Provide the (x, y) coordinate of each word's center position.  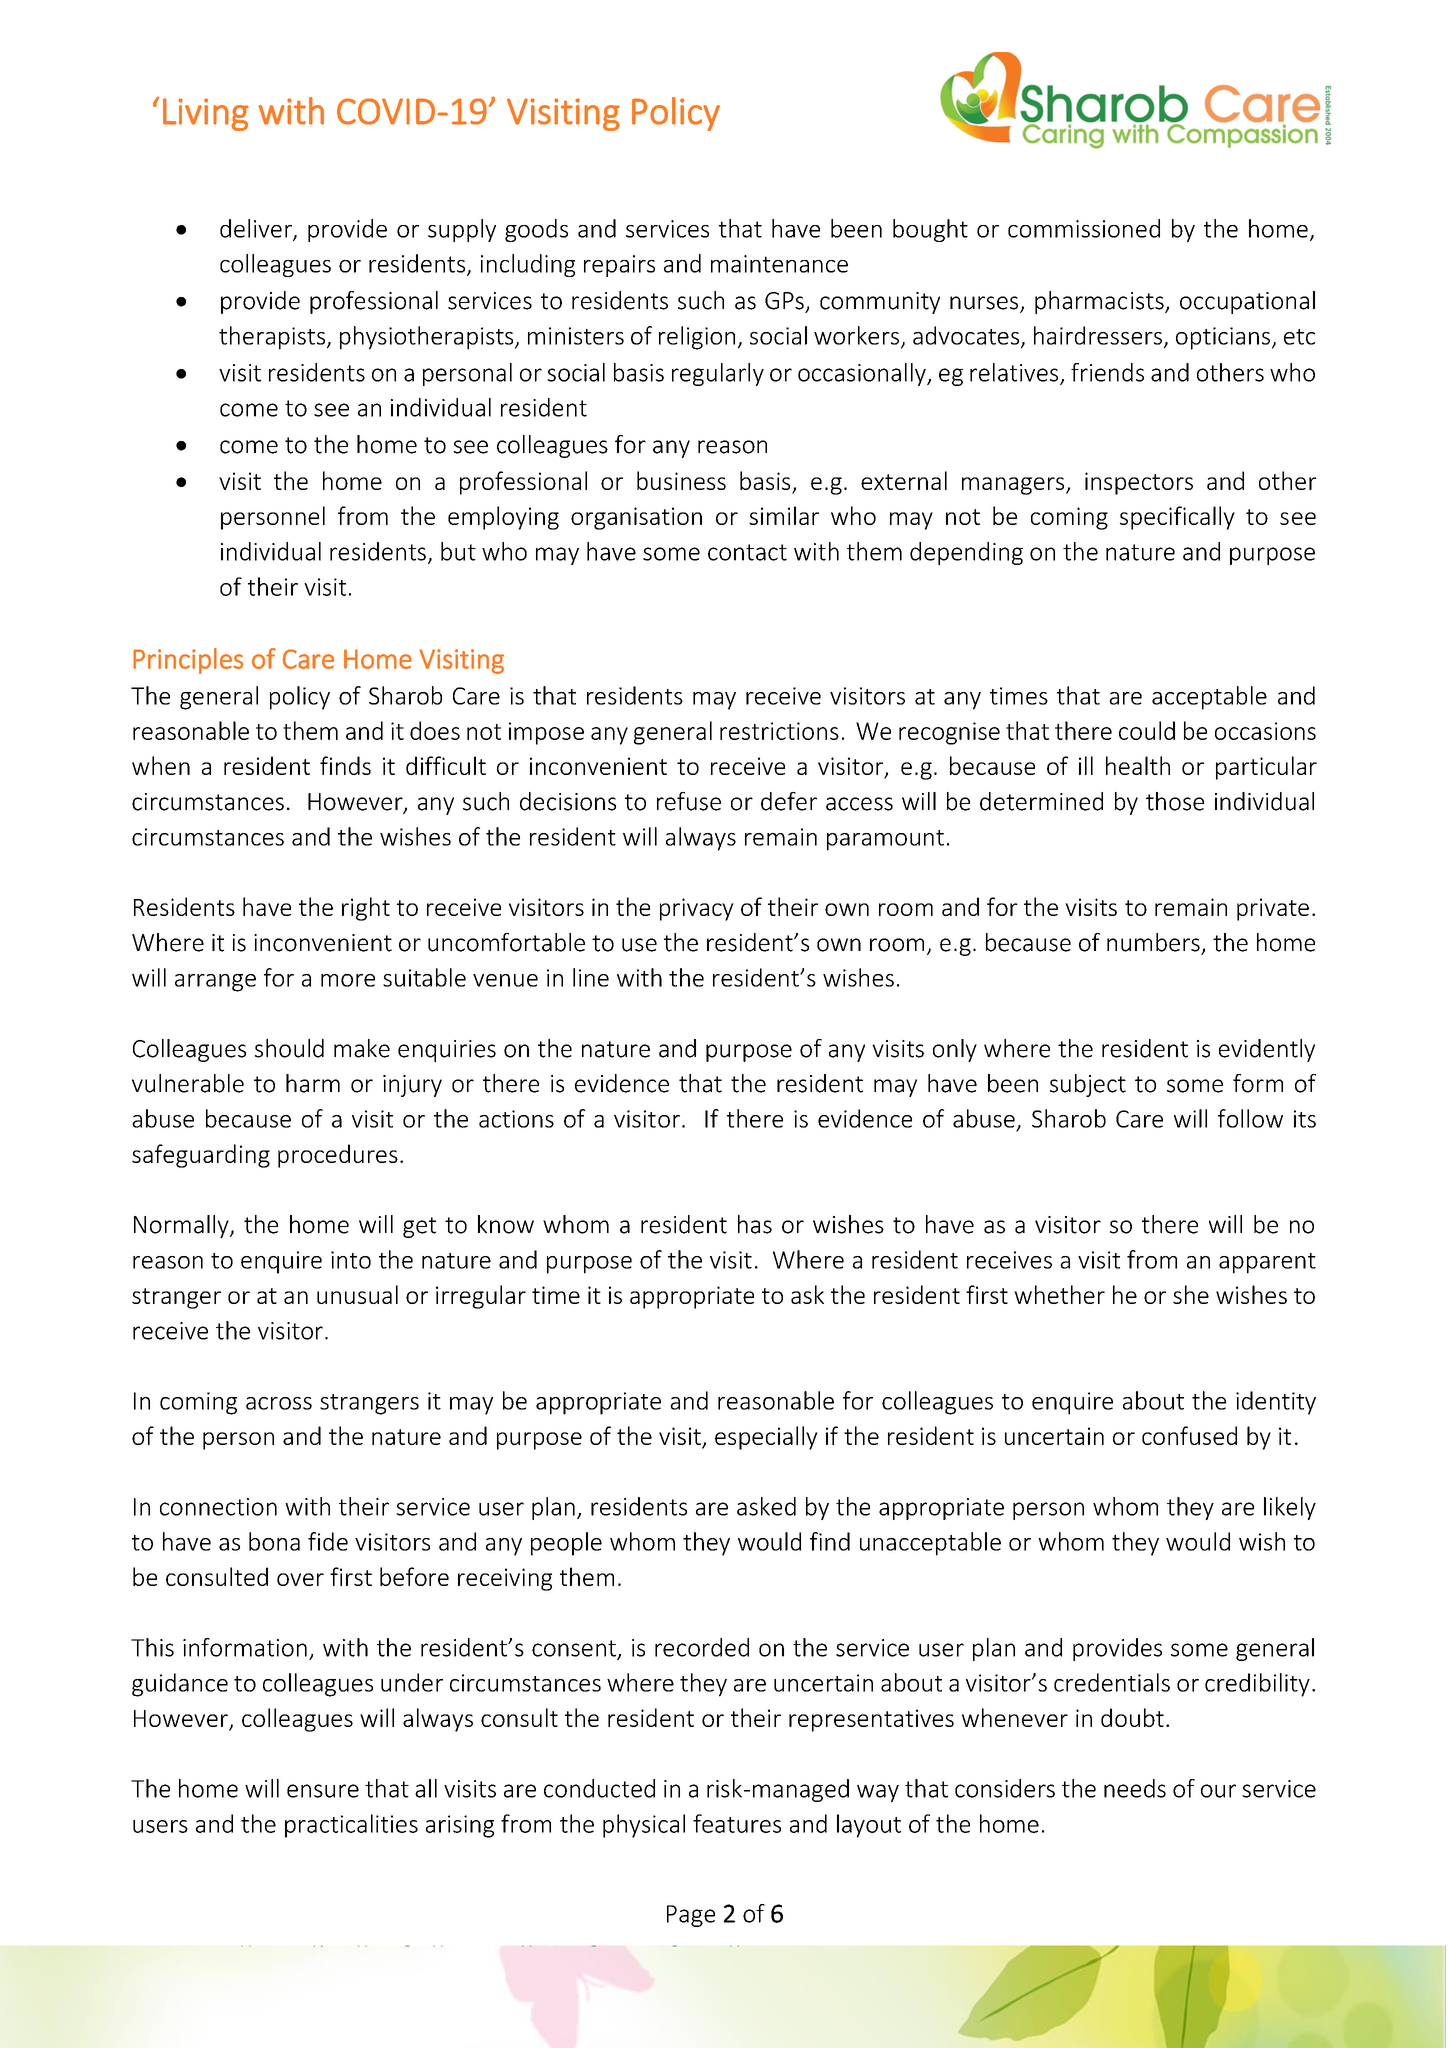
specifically (1177, 518)
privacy (697, 909)
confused (1189, 1435)
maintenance (779, 264)
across (279, 1403)
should (289, 1048)
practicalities (351, 1826)
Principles (188, 661)
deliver (257, 229)
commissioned (1084, 228)
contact (747, 552)
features (737, 1823)
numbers (1153, 942)
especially (766, 1438)
